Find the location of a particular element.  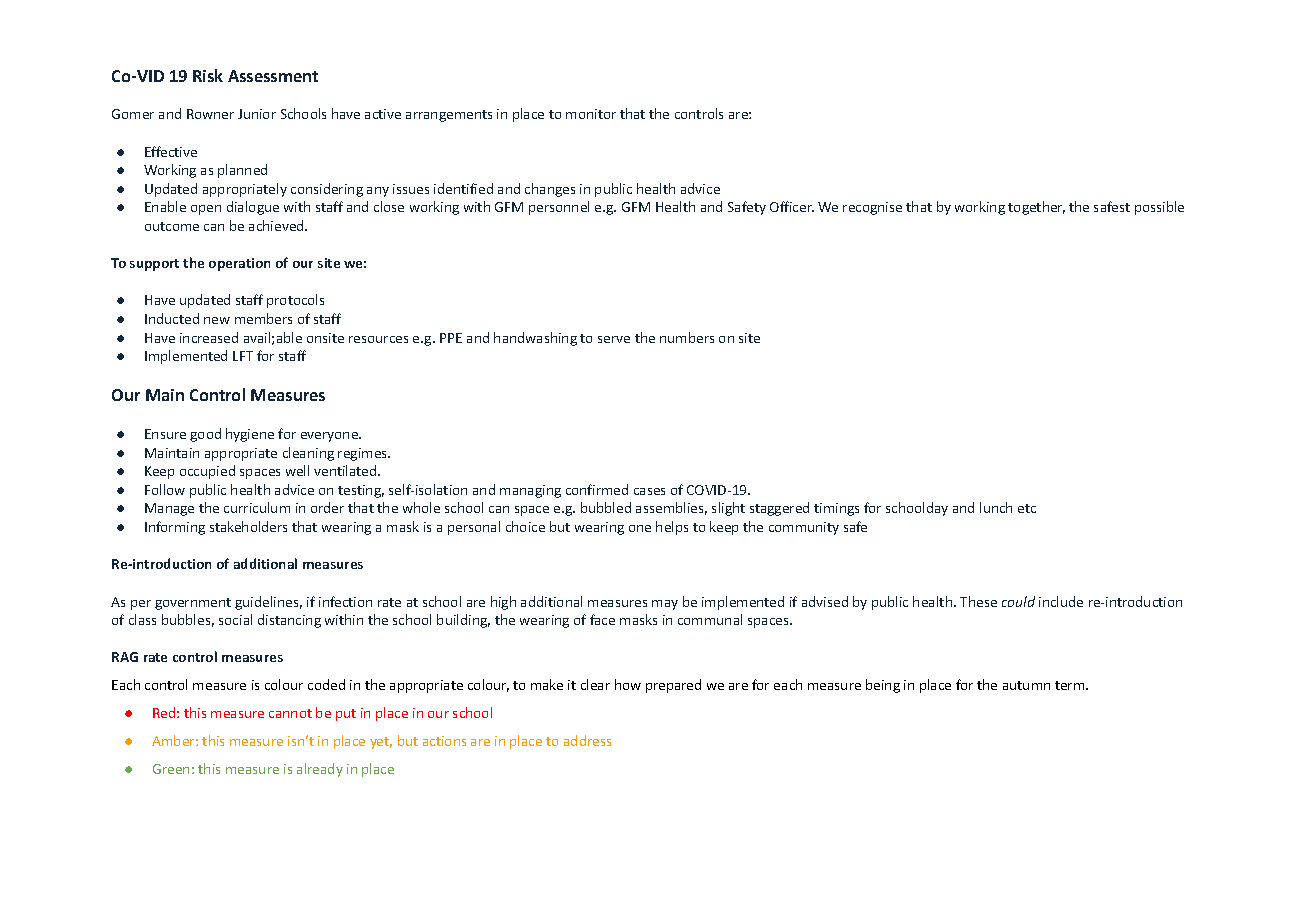

together is located at coordinates (1036, 208).
